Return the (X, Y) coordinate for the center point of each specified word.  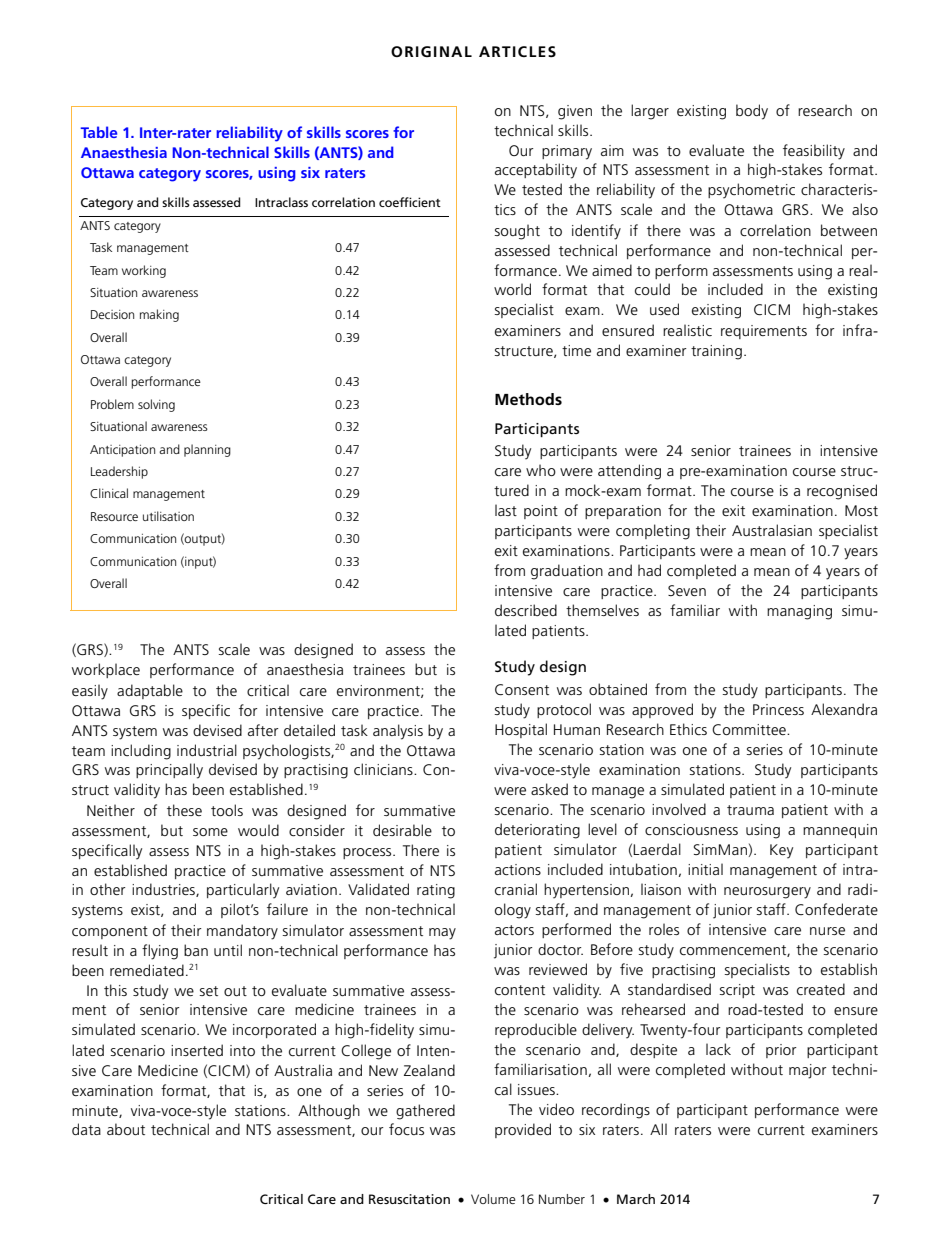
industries (164, 890)
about (126, 1129)
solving (156, 405)
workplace (106, 670)
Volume (493, 1199)
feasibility (814, 152)
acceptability (536, 171)
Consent (522, 689)
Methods (528, 399)
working (144, 271)
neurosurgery (767, 893)
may (442, 934)
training (716, 352)
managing (799, 612)
